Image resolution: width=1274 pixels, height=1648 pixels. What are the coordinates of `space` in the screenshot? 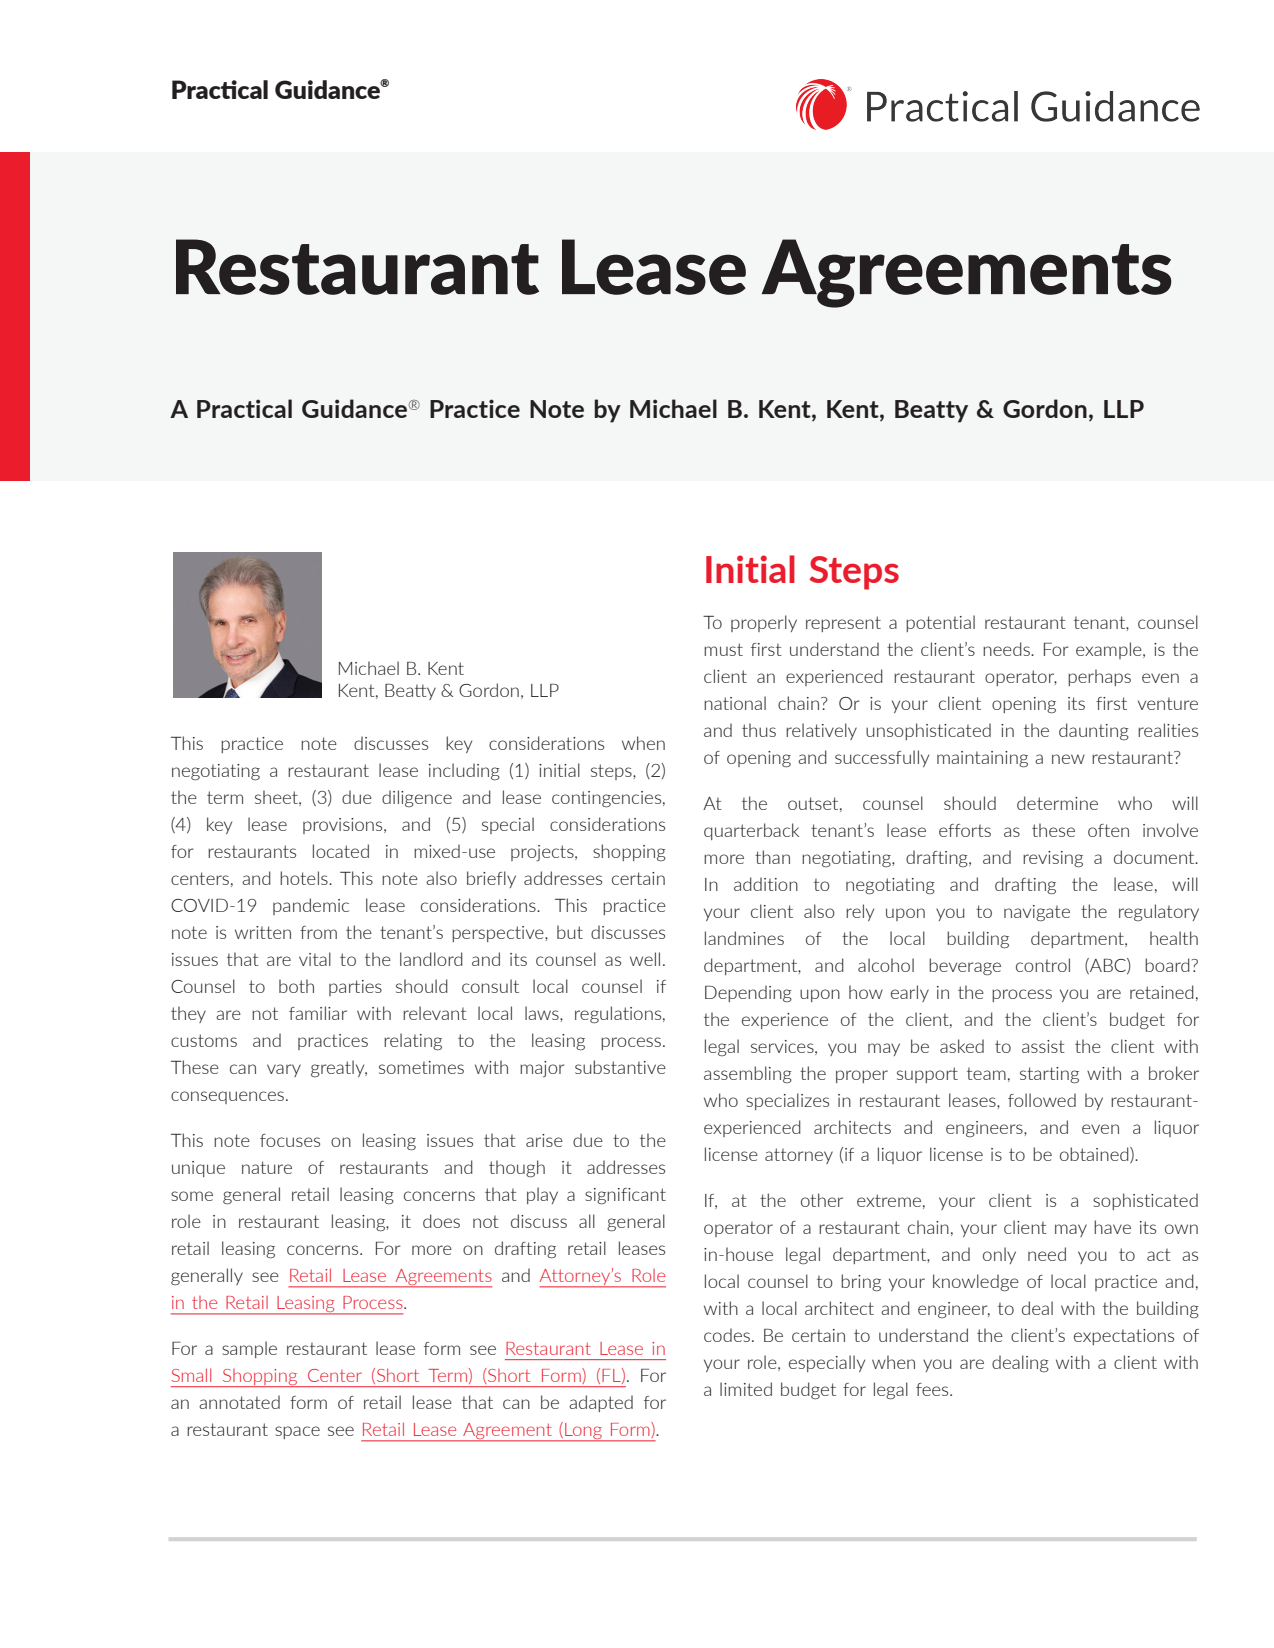 It's located at (297, 1432).
